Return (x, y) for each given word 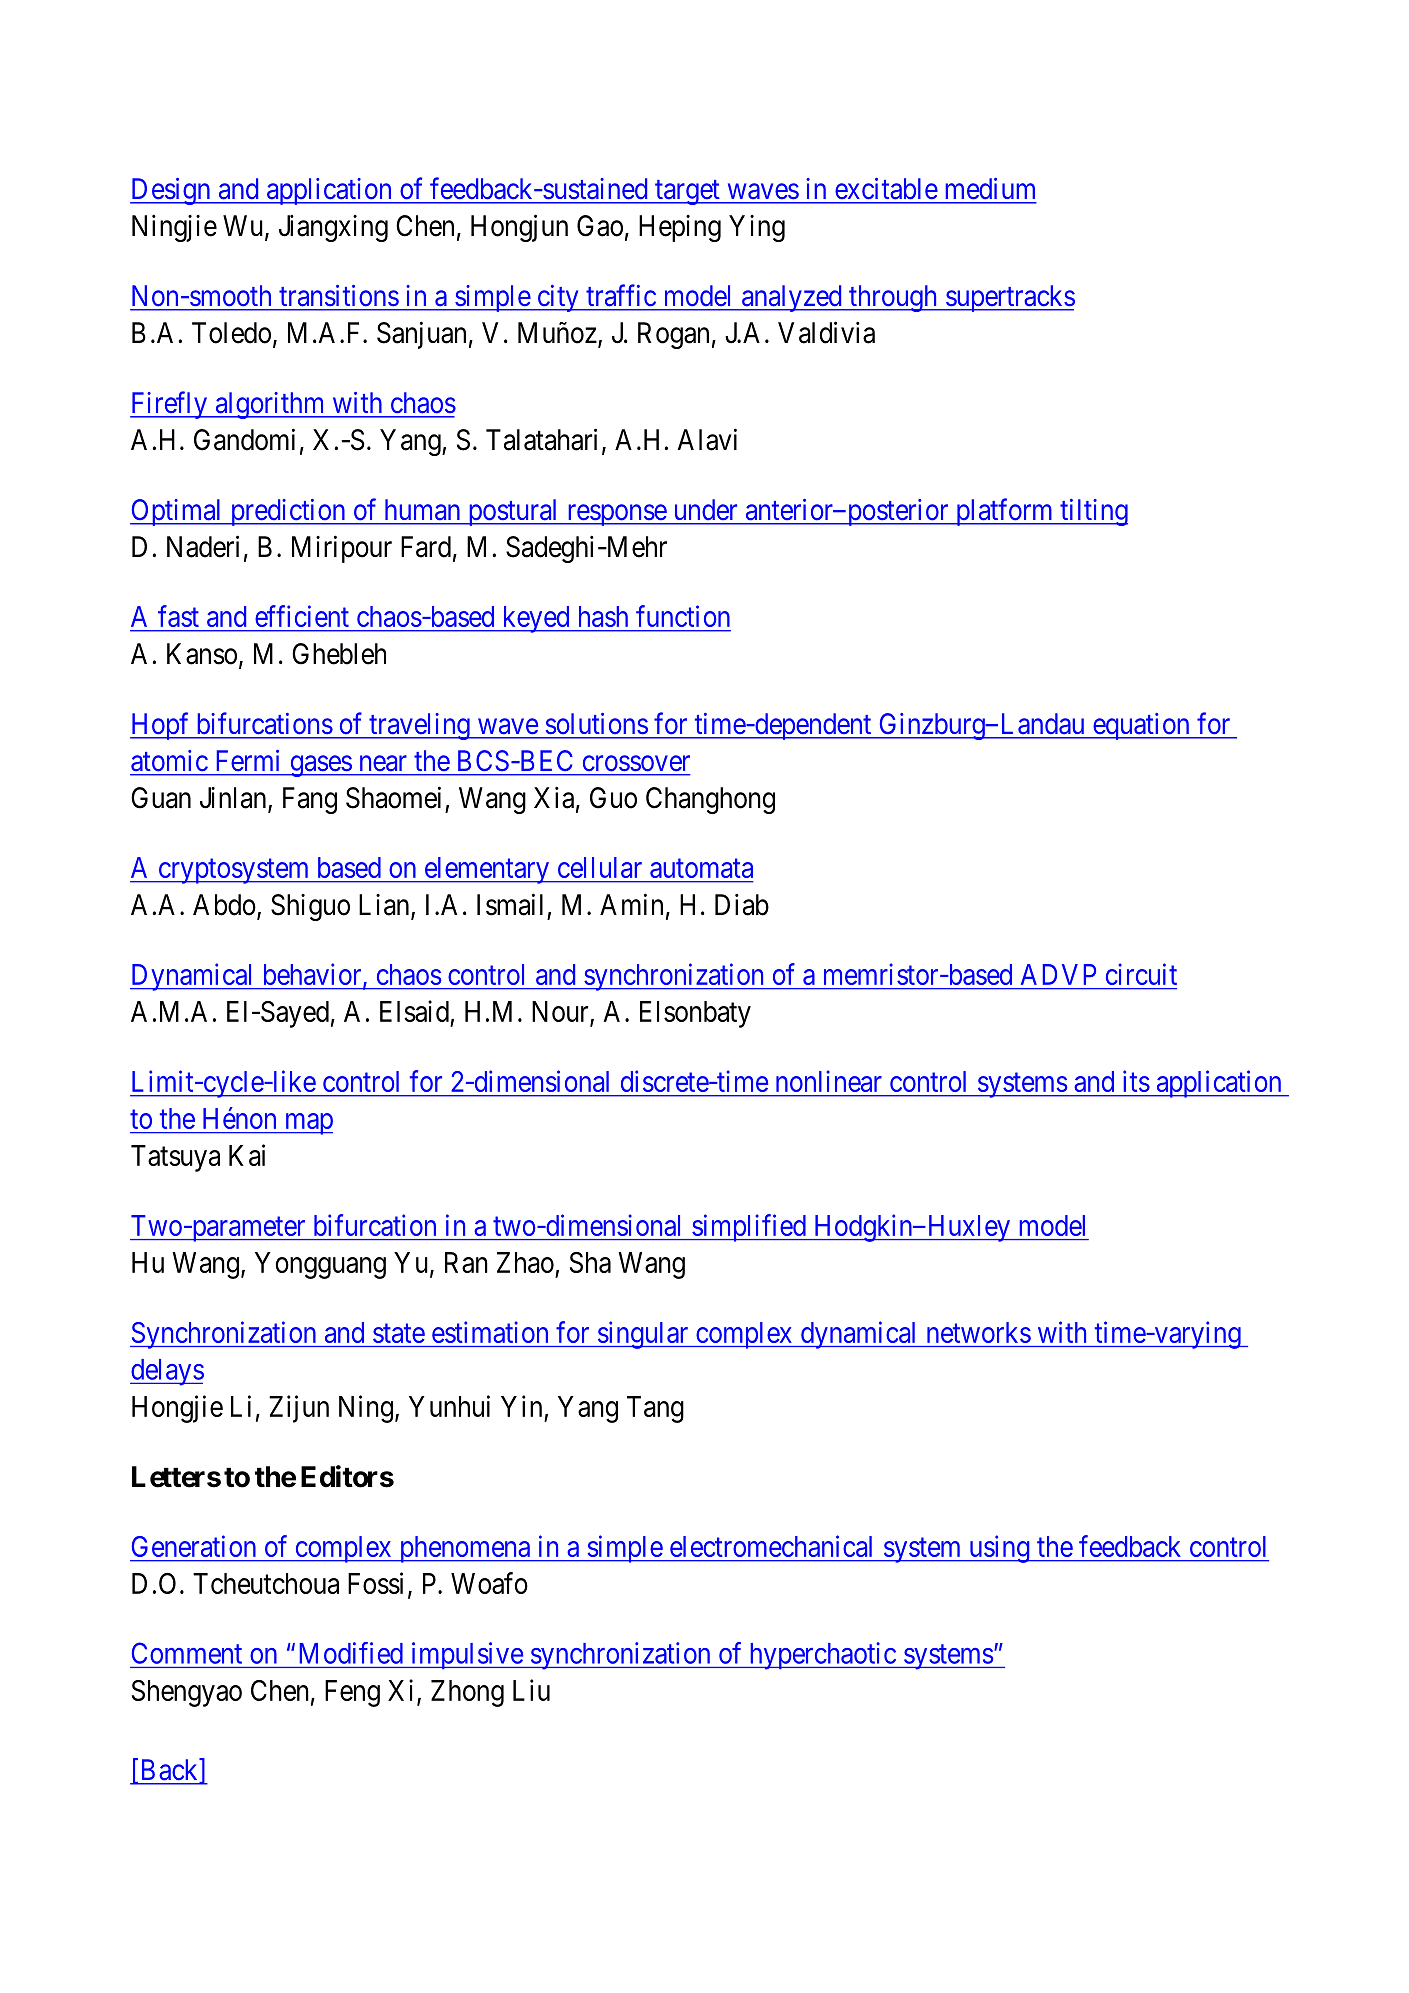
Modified (351, 1653)
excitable (886, 188)
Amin (631, 904)
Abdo (224, 905)
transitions (339, 295)
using (999, 1549)
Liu (531, 1690)
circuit (1141, 974)
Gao (600, 226)
